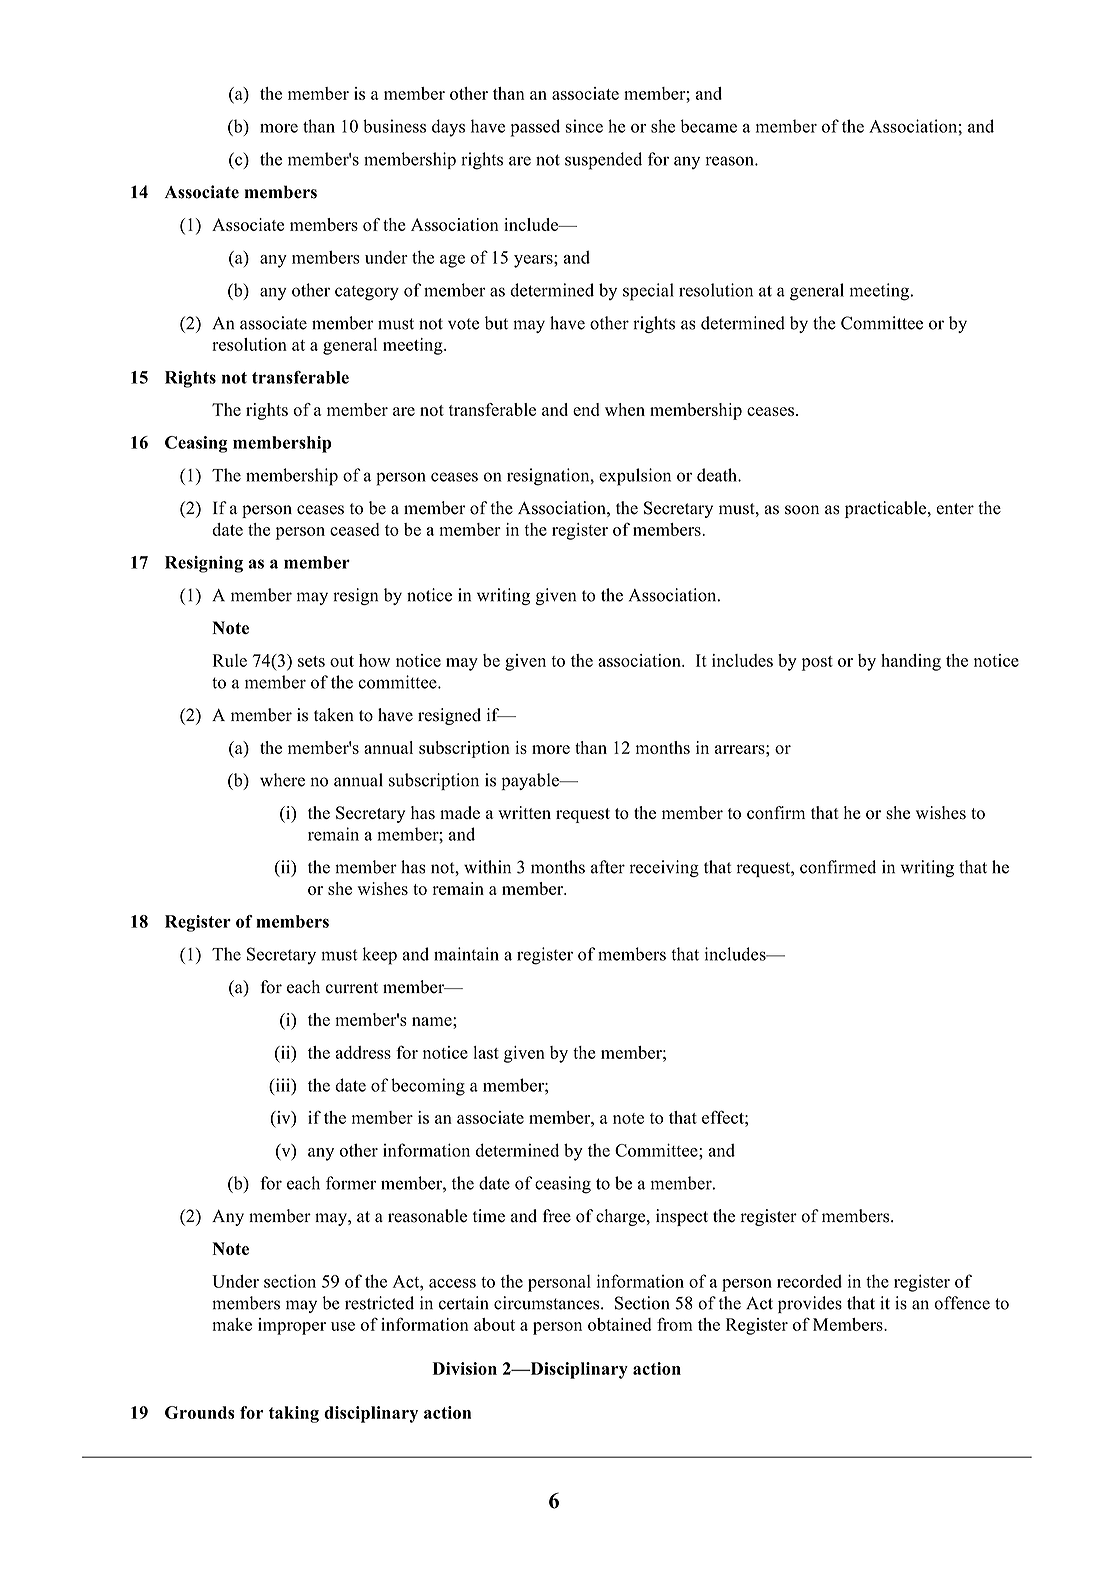 The height and width of the image is (1575, 1113). I want to click on ceased, so click(355, 529).
